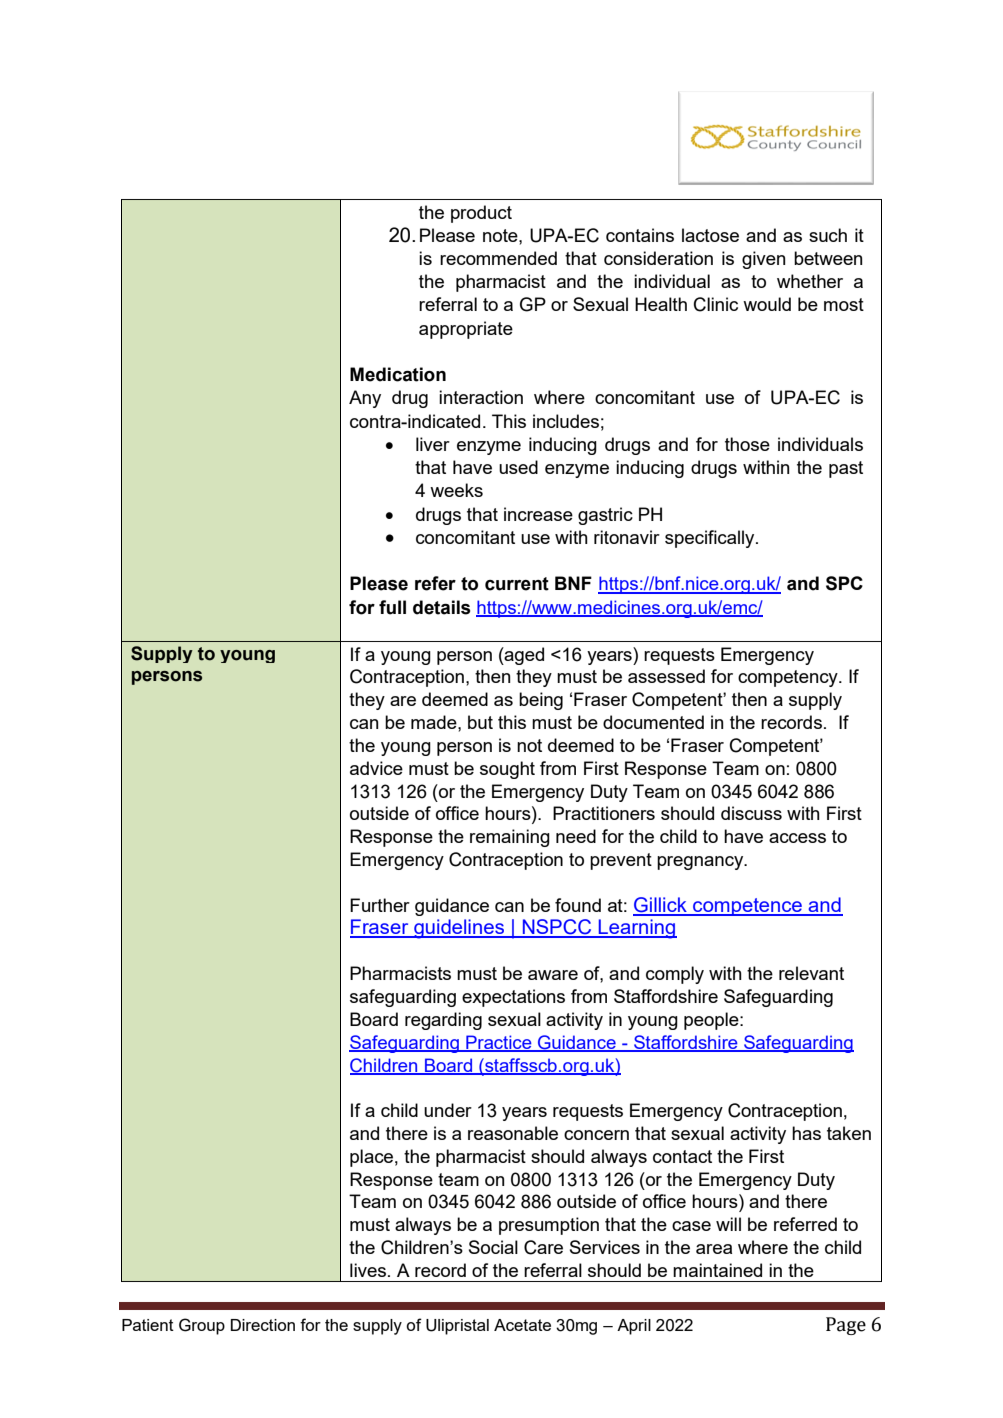 This image has width=1003, height=1418. I want to click on Acetate, so click(522, 1325).
